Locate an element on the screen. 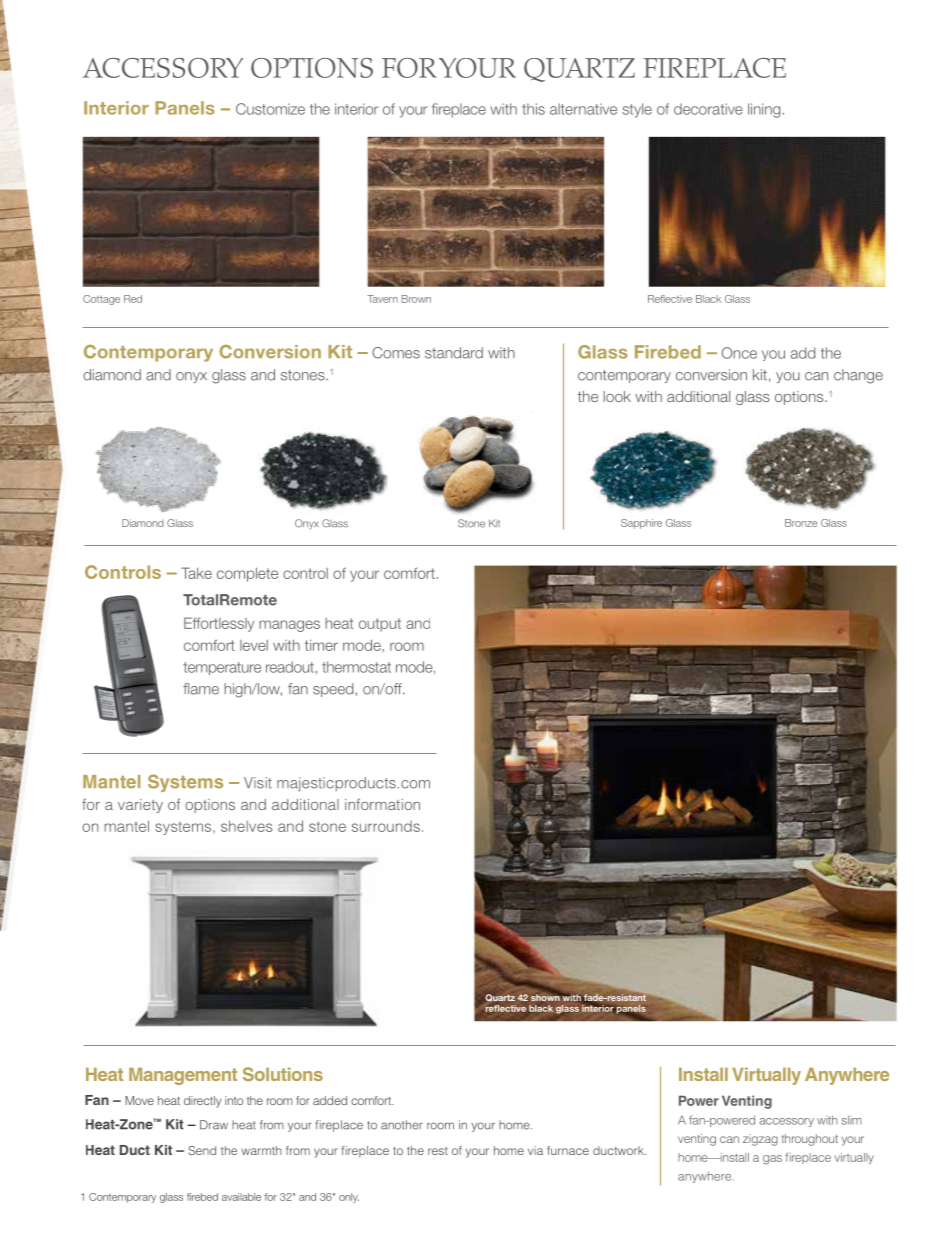 The image size is (952, 1233). this is located at coordinates (533, 109).
